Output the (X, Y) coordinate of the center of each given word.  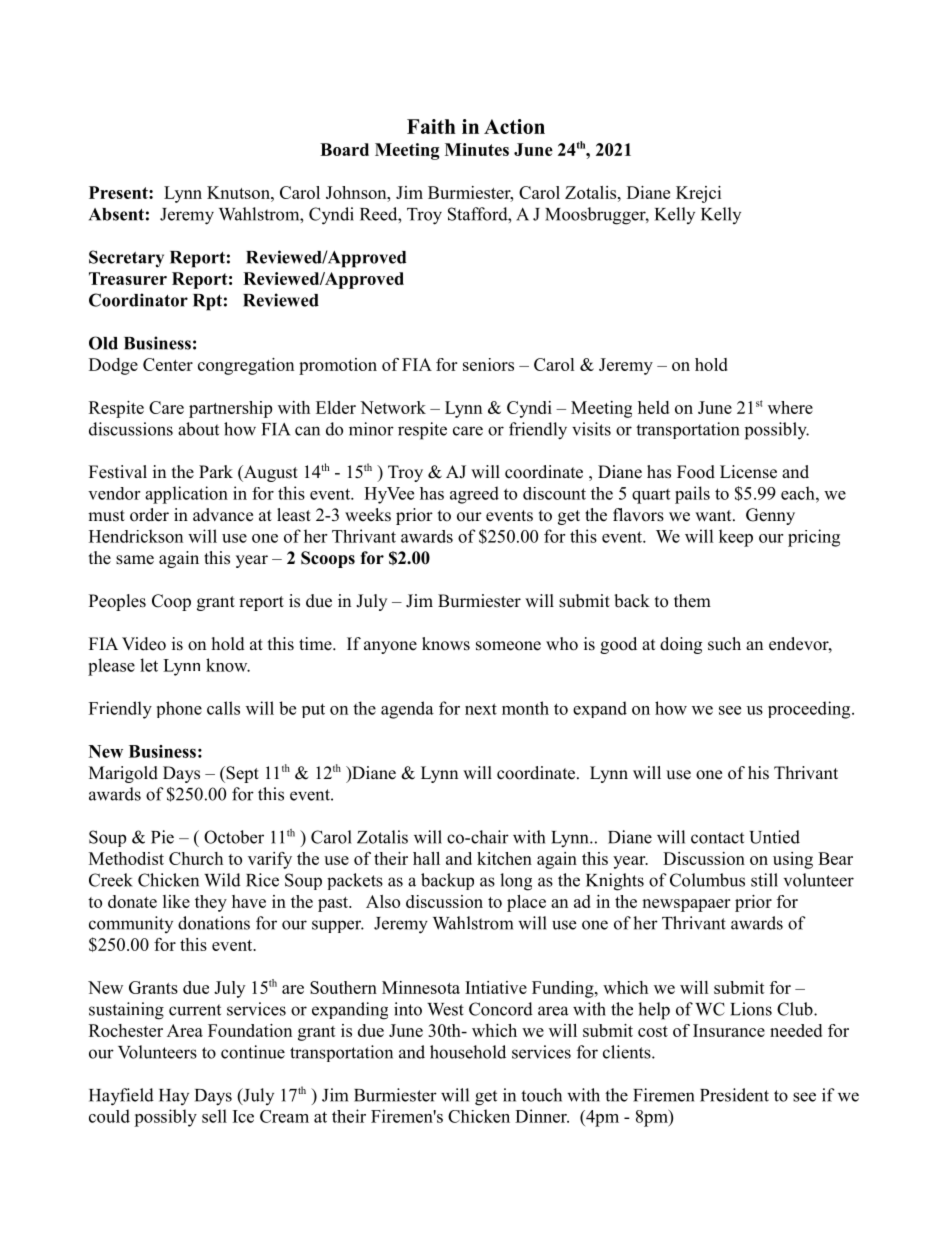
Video (144, 644)
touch (541, 1095)
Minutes (477, 149)
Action (514, 126)
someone (508, 646)
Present (119, 192)
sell (214, 1116)
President (734, 1095)
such (724, 644)
